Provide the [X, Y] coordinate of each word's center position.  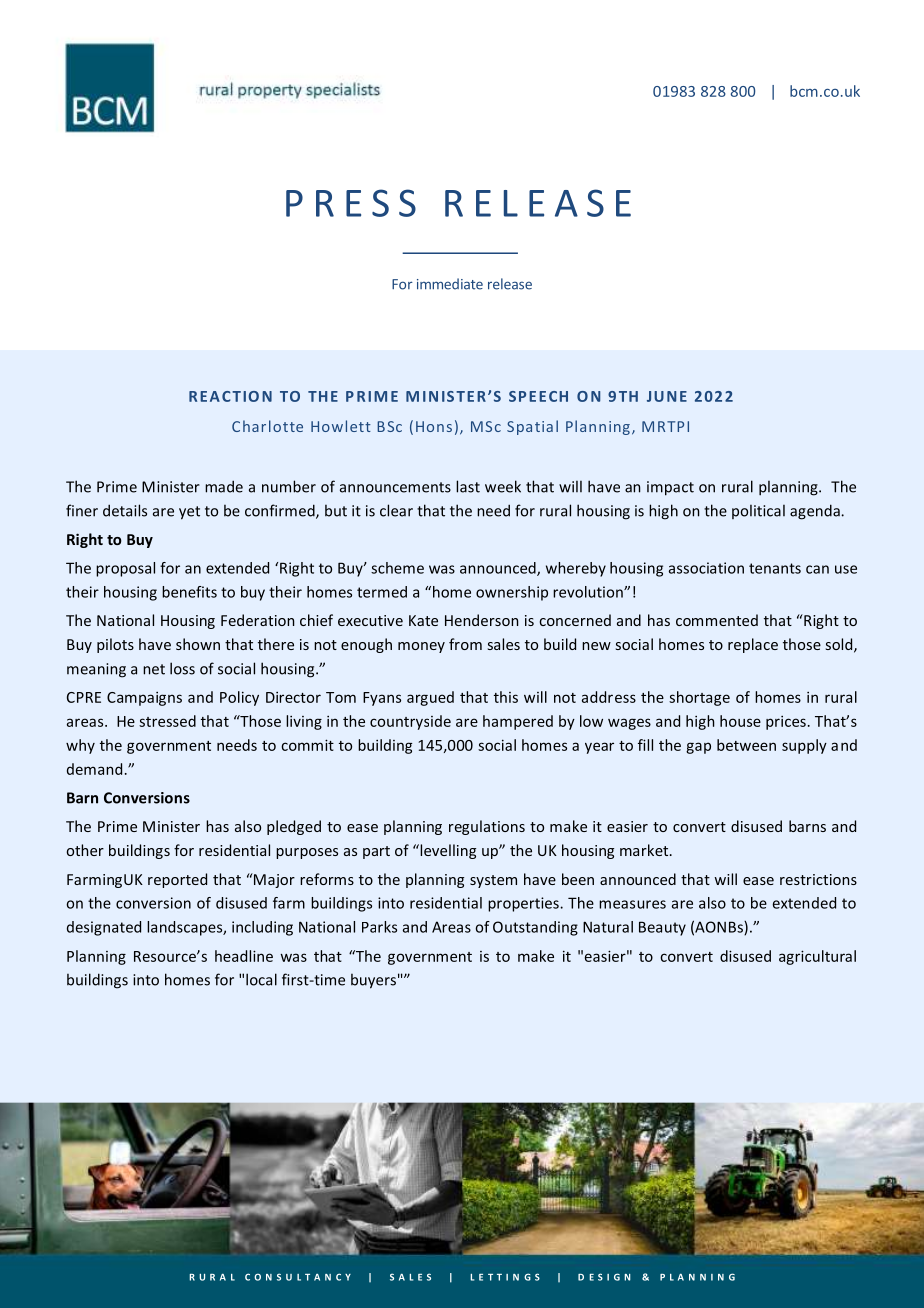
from [465, 644]
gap [698, 748]
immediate [450, 284]
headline [244, 956]
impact [670, 488]
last [468, 486]
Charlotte [267, 426]
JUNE [667, 396]
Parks [379, 927]
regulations [487, 827]
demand [94, 769]
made [224, 486]
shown [198, 644]
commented [717, 620]
